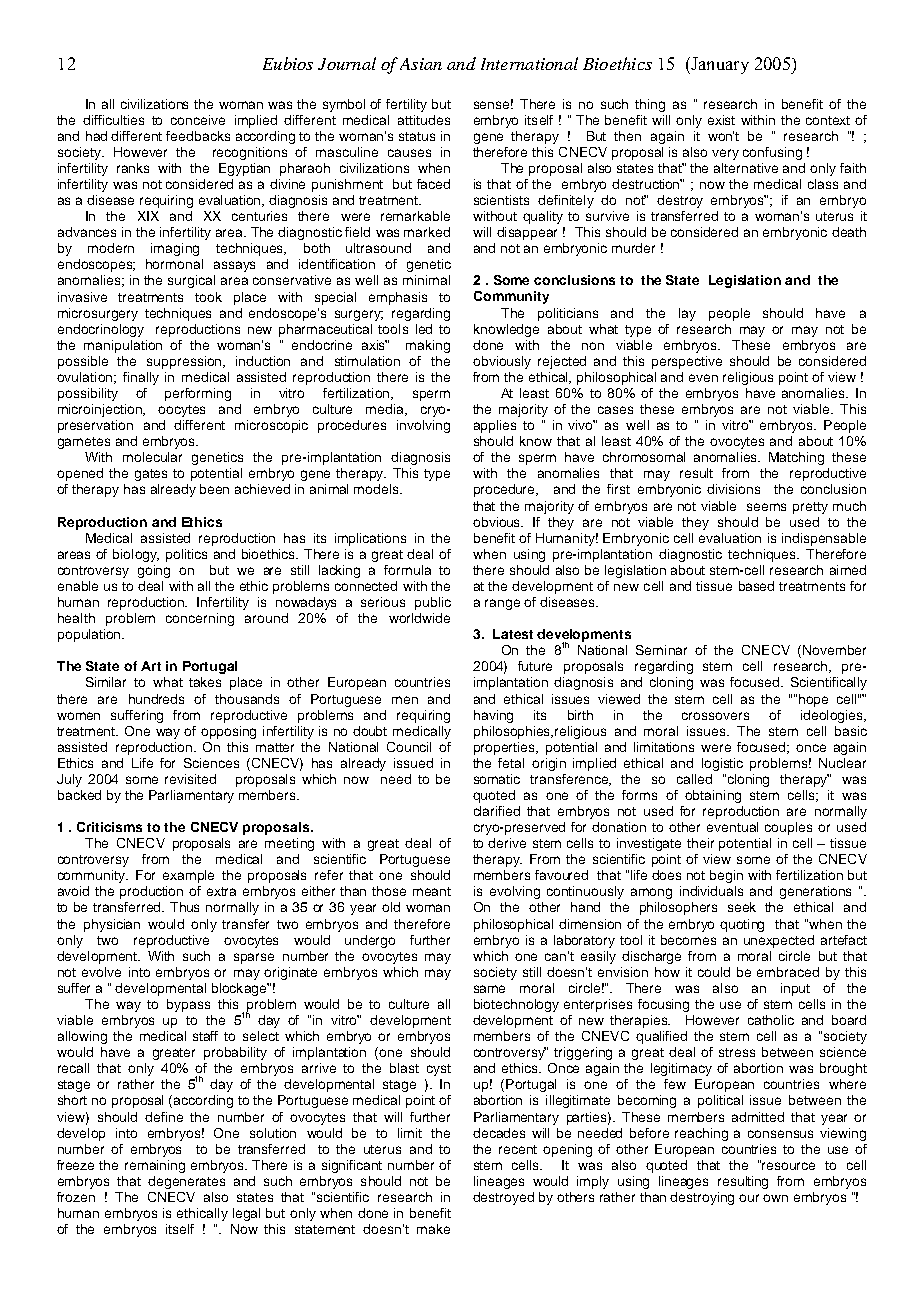 The height and width of the document is (1308, 924). What do you see at coordinates (141, 378) in the document?
I see `finally` at bounding box center [141, 378].
